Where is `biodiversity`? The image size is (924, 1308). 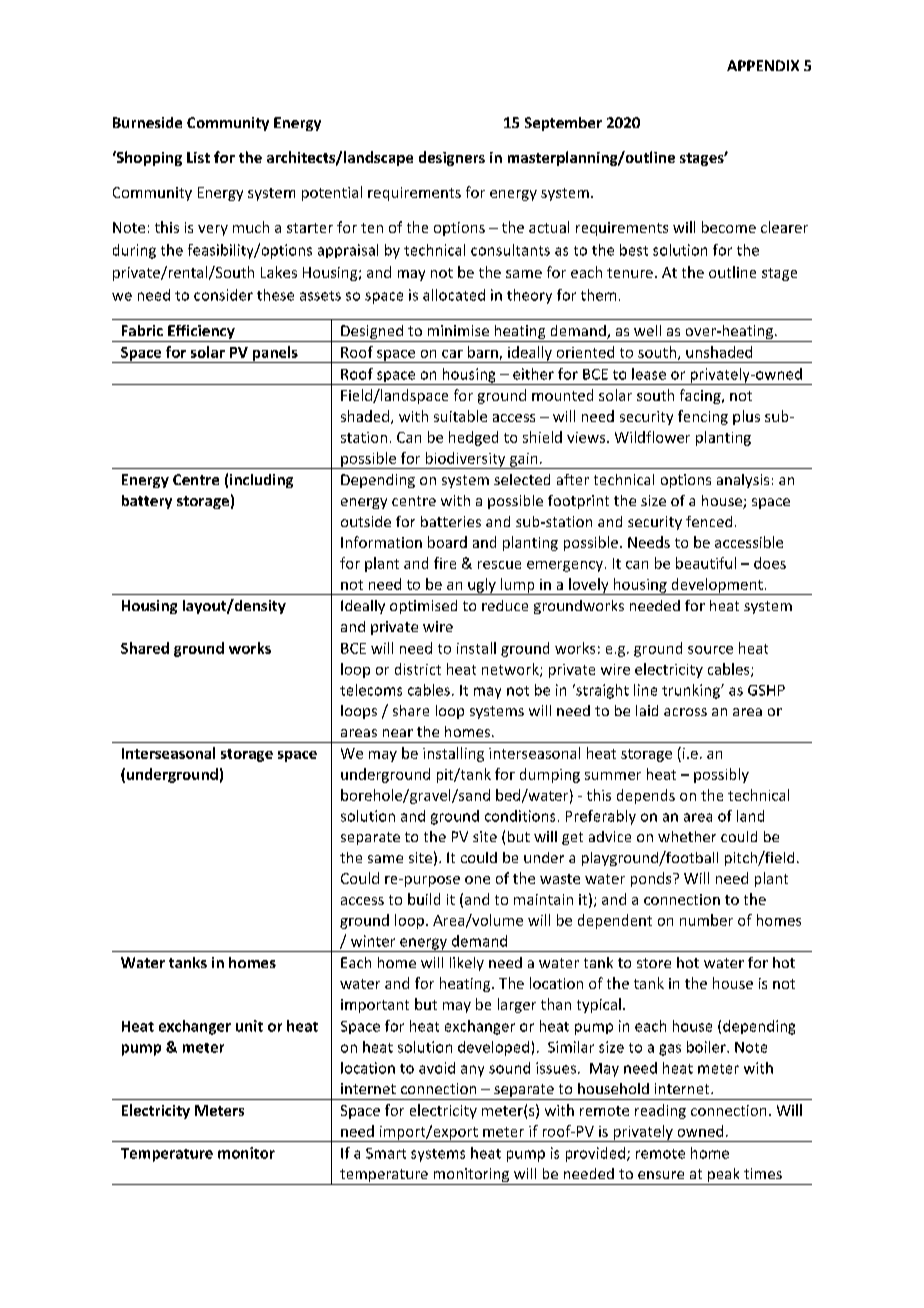 biodiversity is located at coordinates (465, 460).
